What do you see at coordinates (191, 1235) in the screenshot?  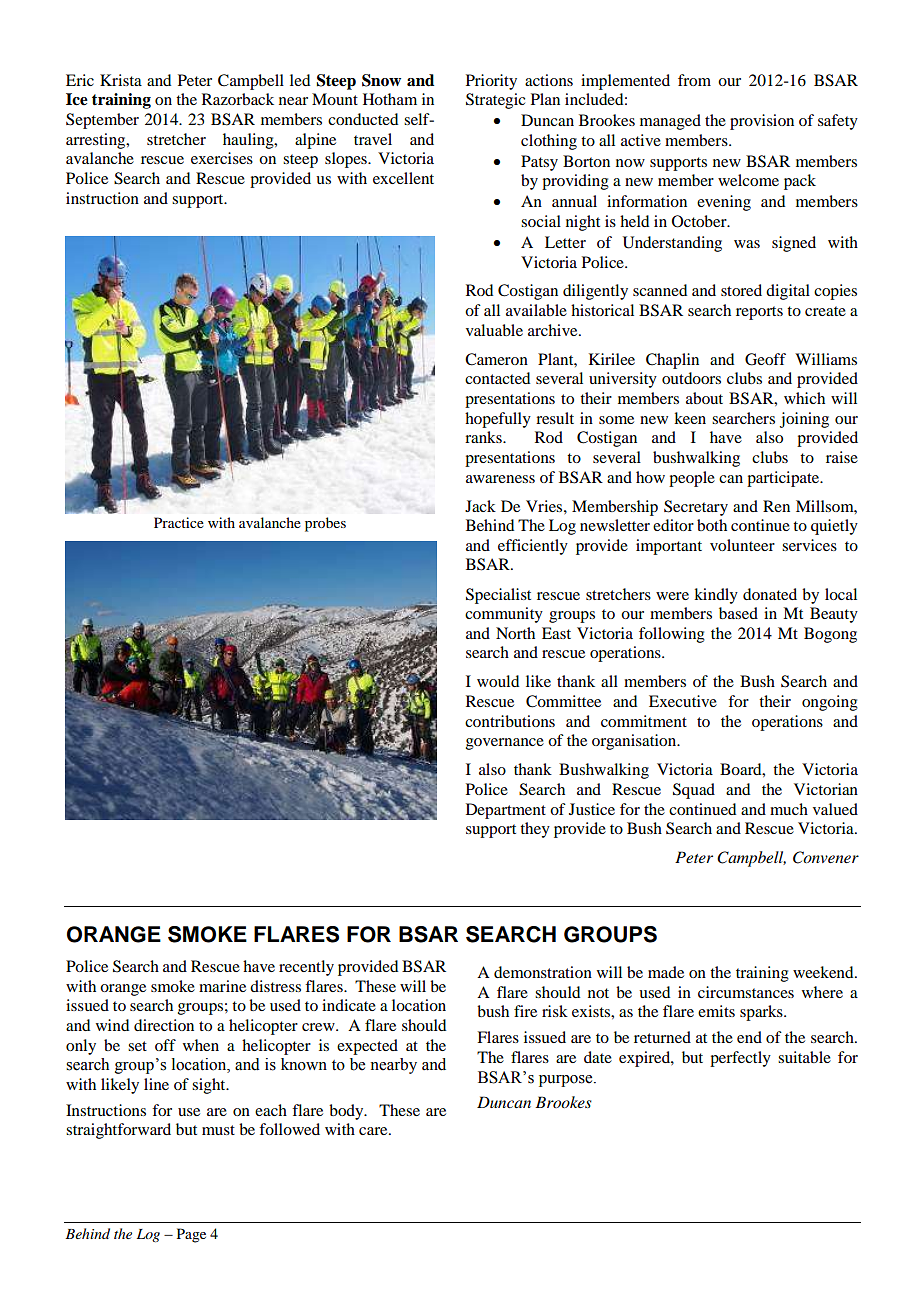 I see `Page` at bounding box center [191, 1235].
